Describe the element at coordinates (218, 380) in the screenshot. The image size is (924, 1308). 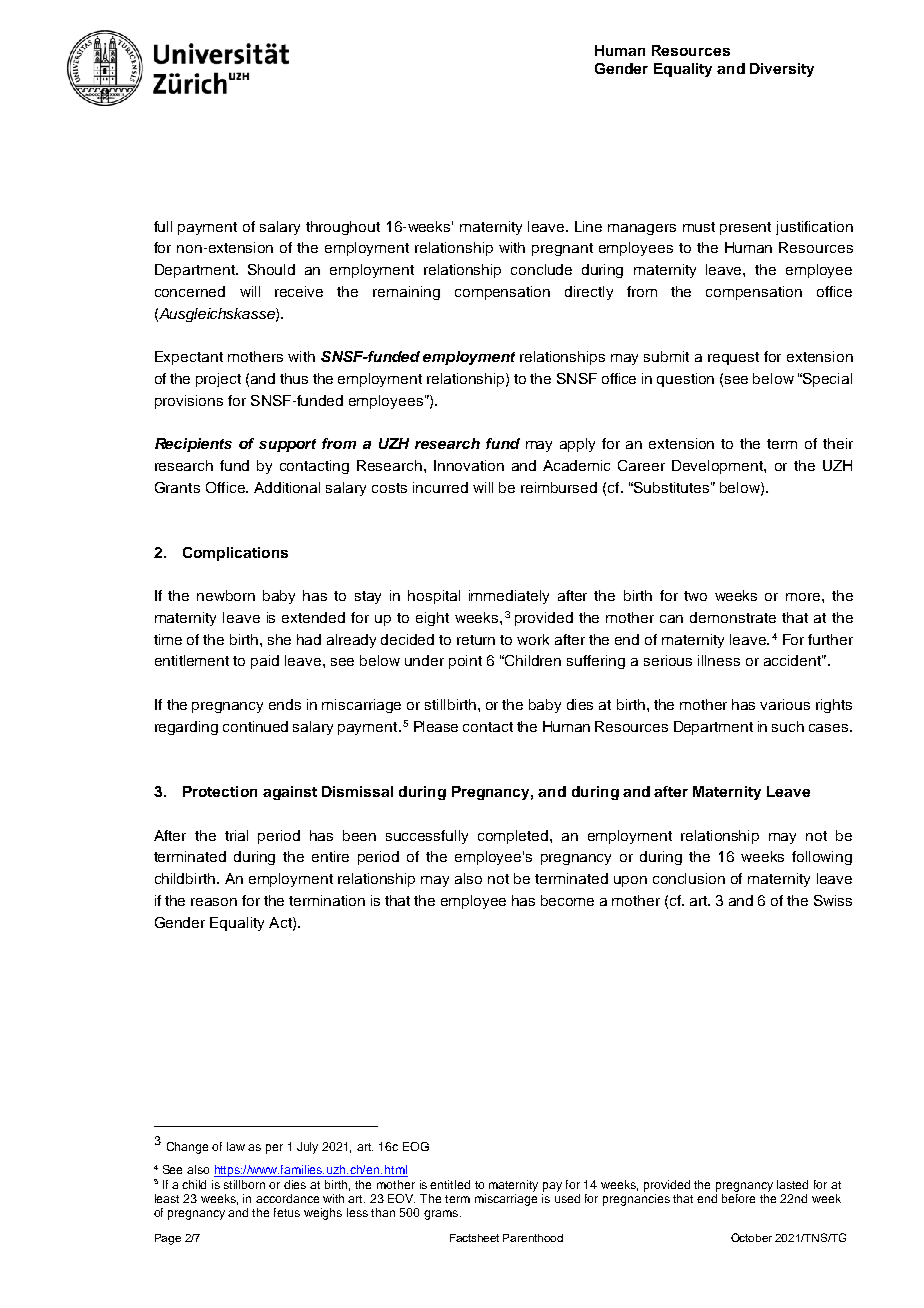
I see `project` at that location.
